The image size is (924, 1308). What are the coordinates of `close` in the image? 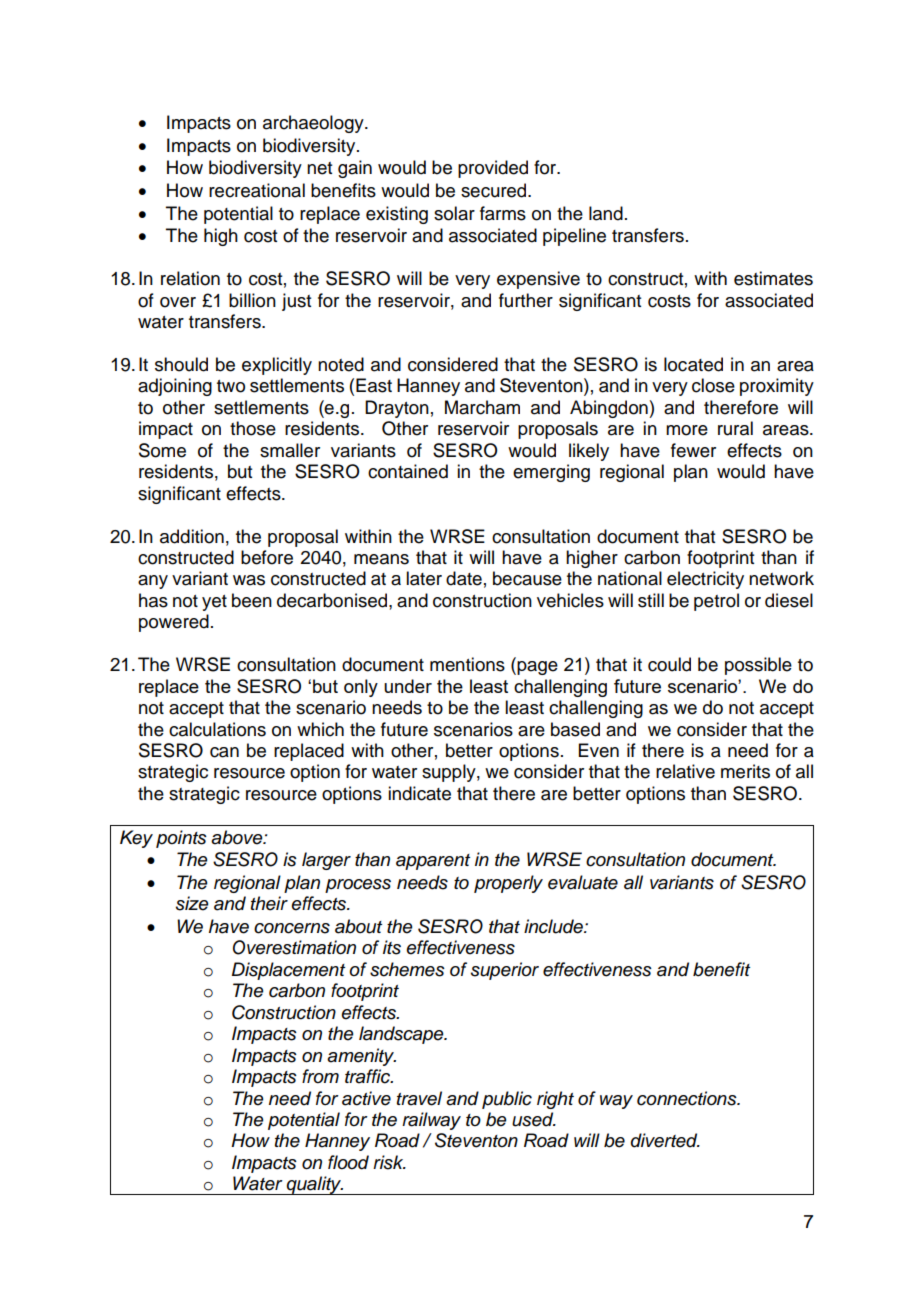 It's located at (713, 385).
